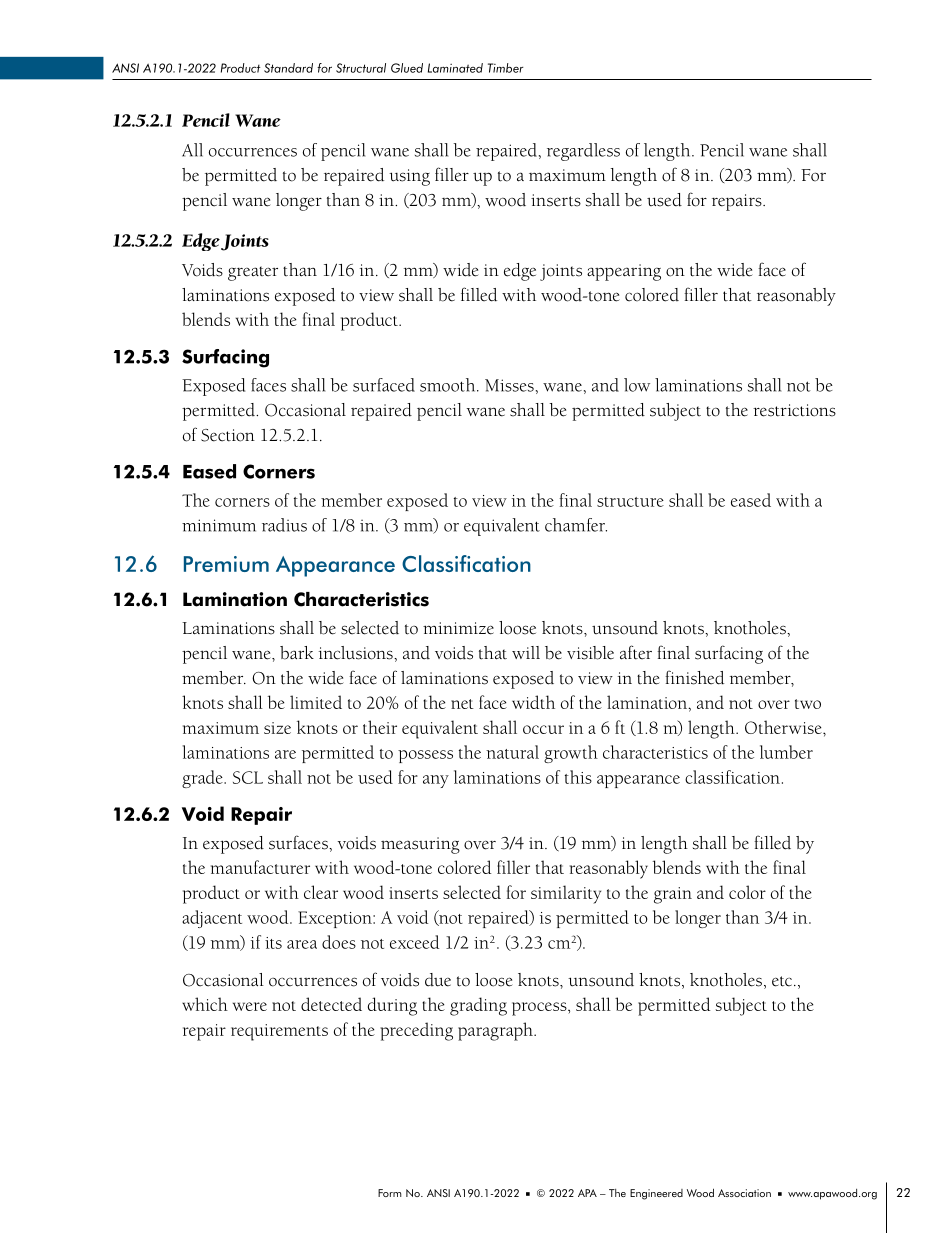  What do you see at coordinates (288, 68) in the page?
I see `Standard` at bounding box center [288, 68].
